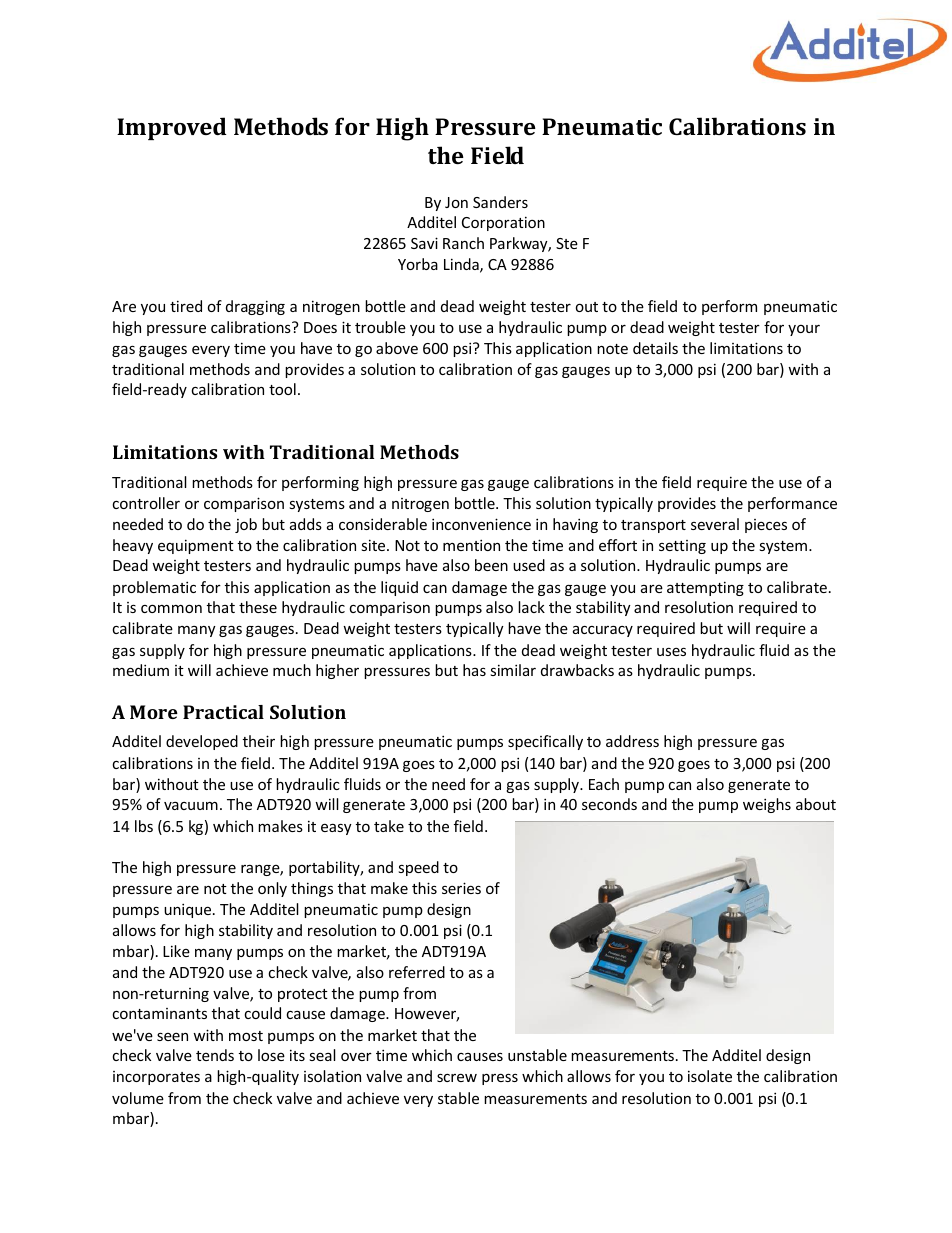 This document has width=952, height=1233. Describe the element at coordinates (705, 588) in the document. I see `attempting` at that location.
